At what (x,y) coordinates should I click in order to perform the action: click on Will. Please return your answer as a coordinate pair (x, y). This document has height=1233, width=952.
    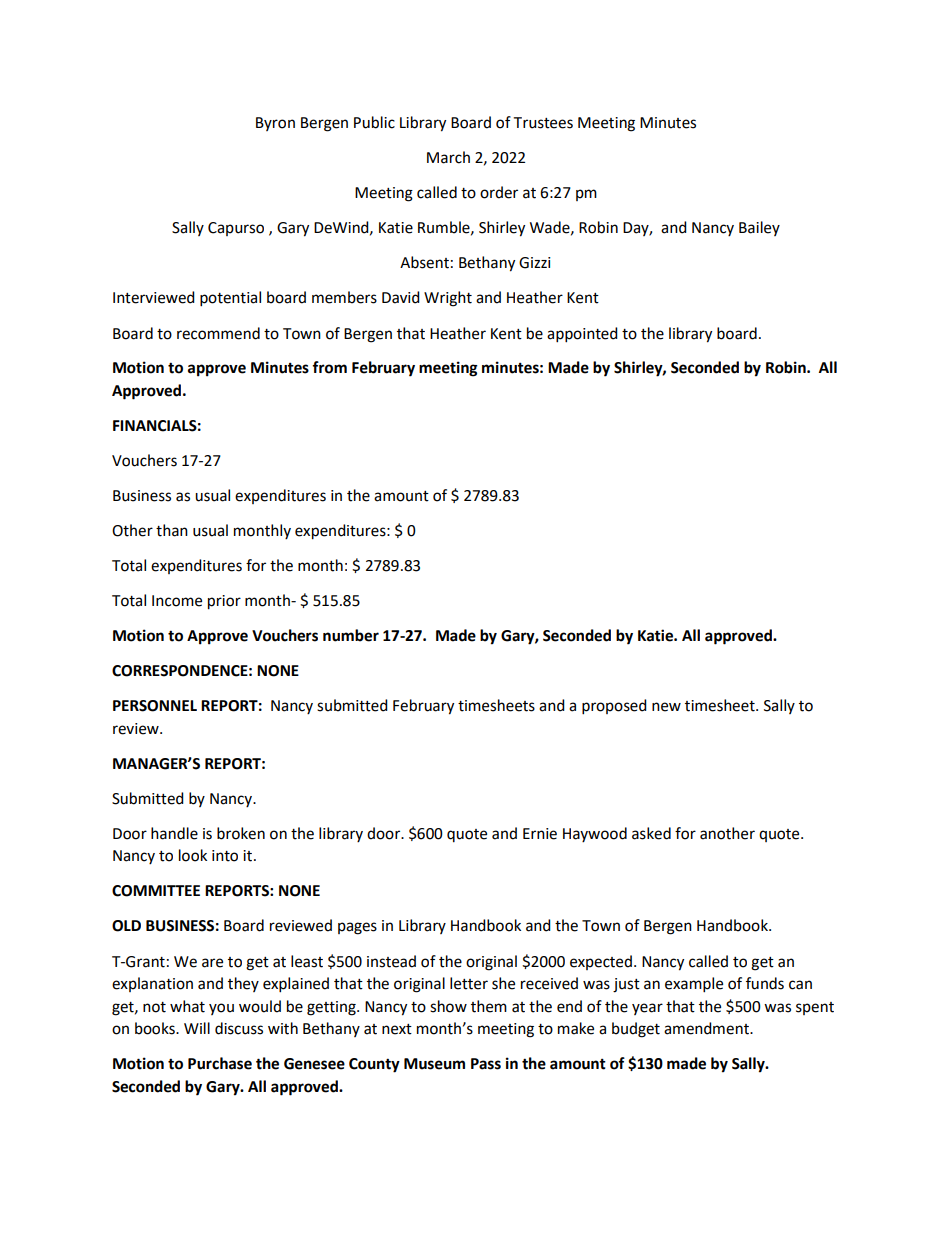
    Looking at the image, I should click on (197, 1028).
